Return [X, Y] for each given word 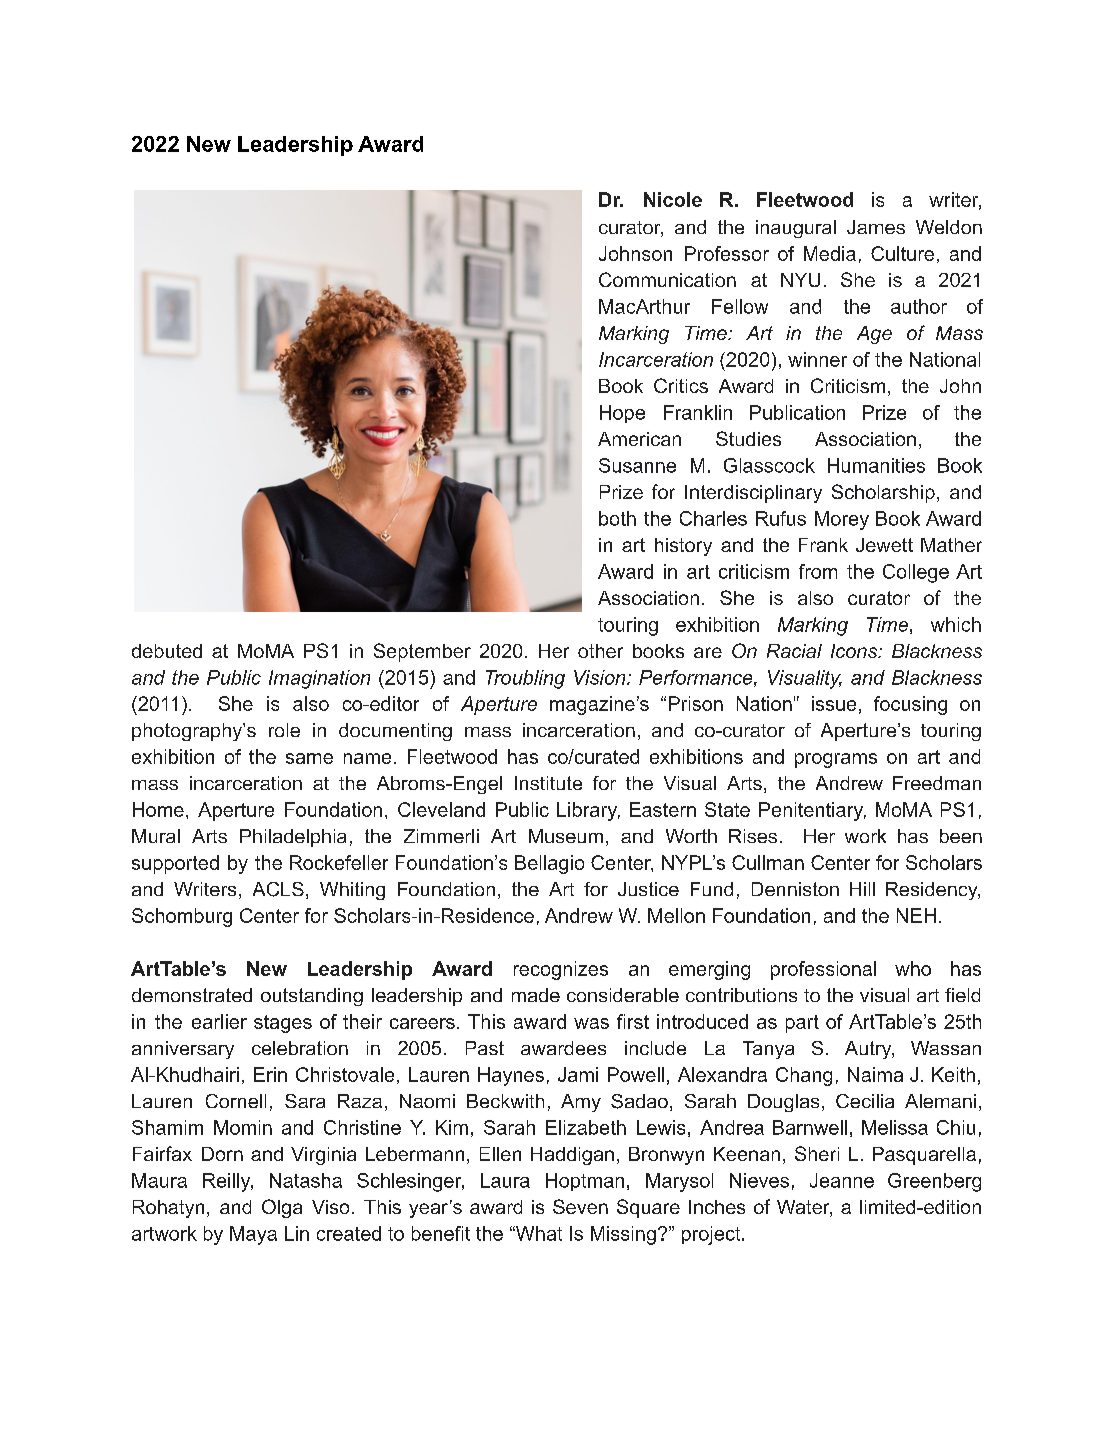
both [617, 518]
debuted [167, 651]
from [818, 571]
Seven [580, 1206]
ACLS [278, 889]
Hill [862, 889]
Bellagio [549, 864]
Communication [667, 279]
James [876, 227]
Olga [282, 1208]
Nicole [673, 199]
